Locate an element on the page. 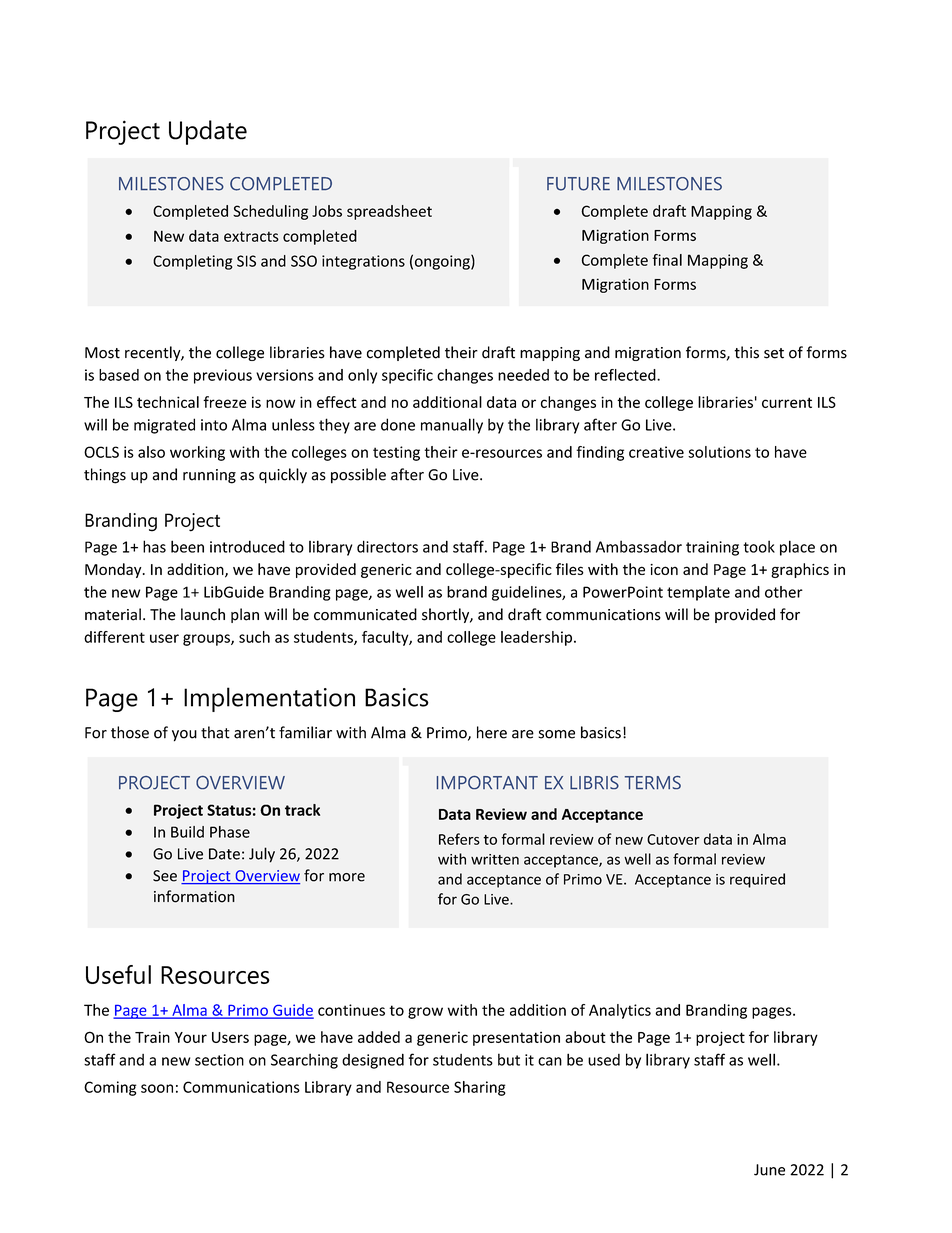 Image resolution: width=952 pixels, height=1233 pixels. Sharing is located at coordinates (480, 1088).
